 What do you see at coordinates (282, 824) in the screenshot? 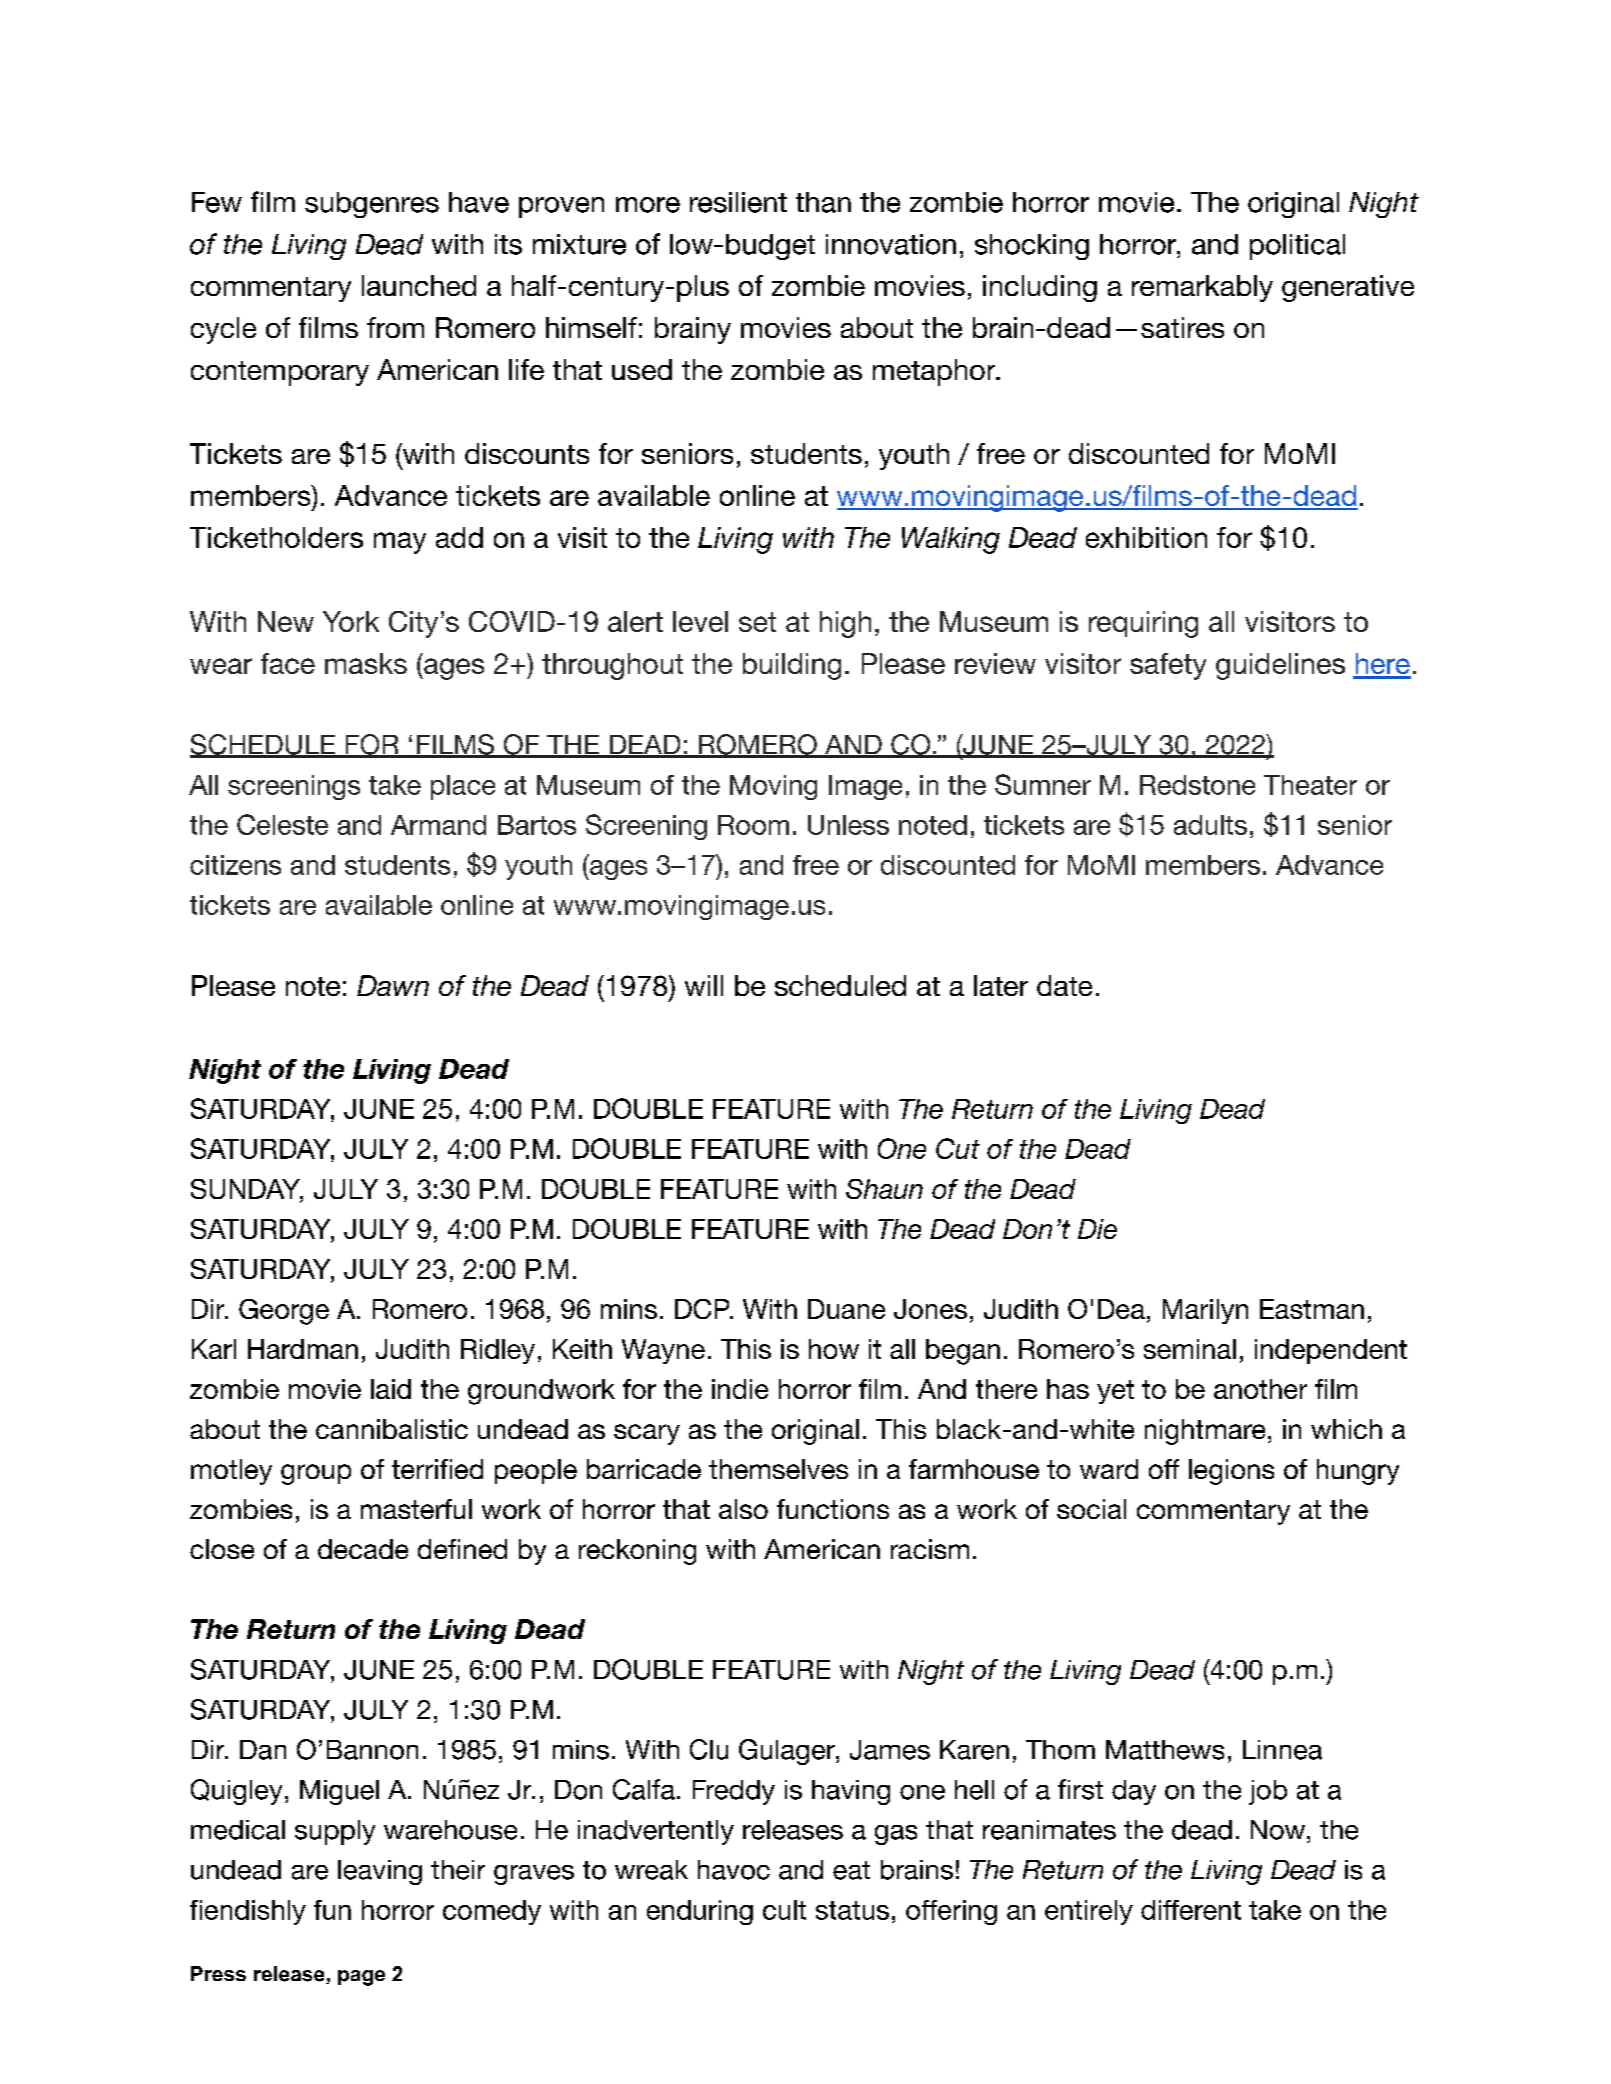
I see `Celeste` at bounding box center [282, 824].
